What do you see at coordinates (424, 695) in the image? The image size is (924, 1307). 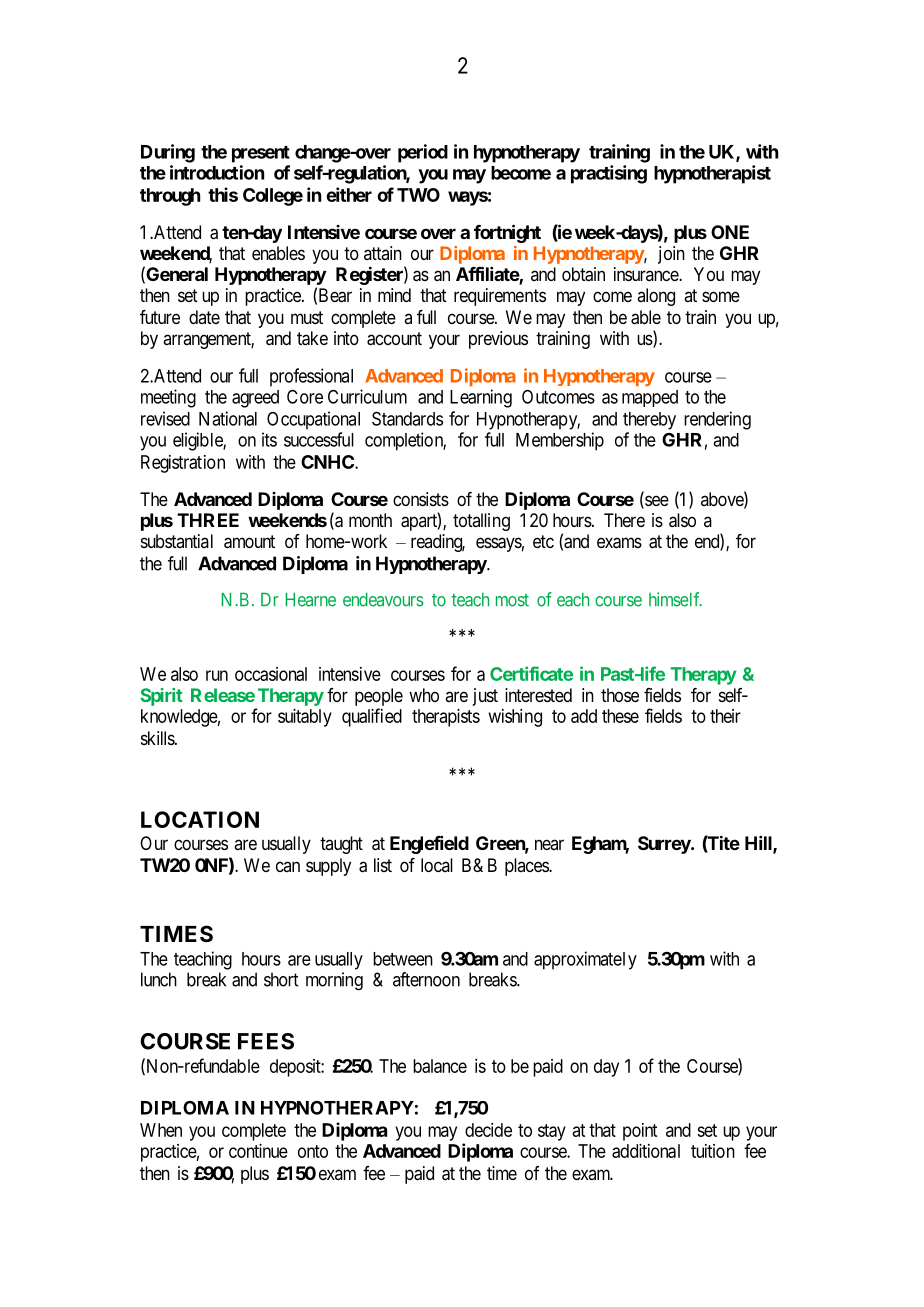 I see `who` at bounding box center [424, 695].
